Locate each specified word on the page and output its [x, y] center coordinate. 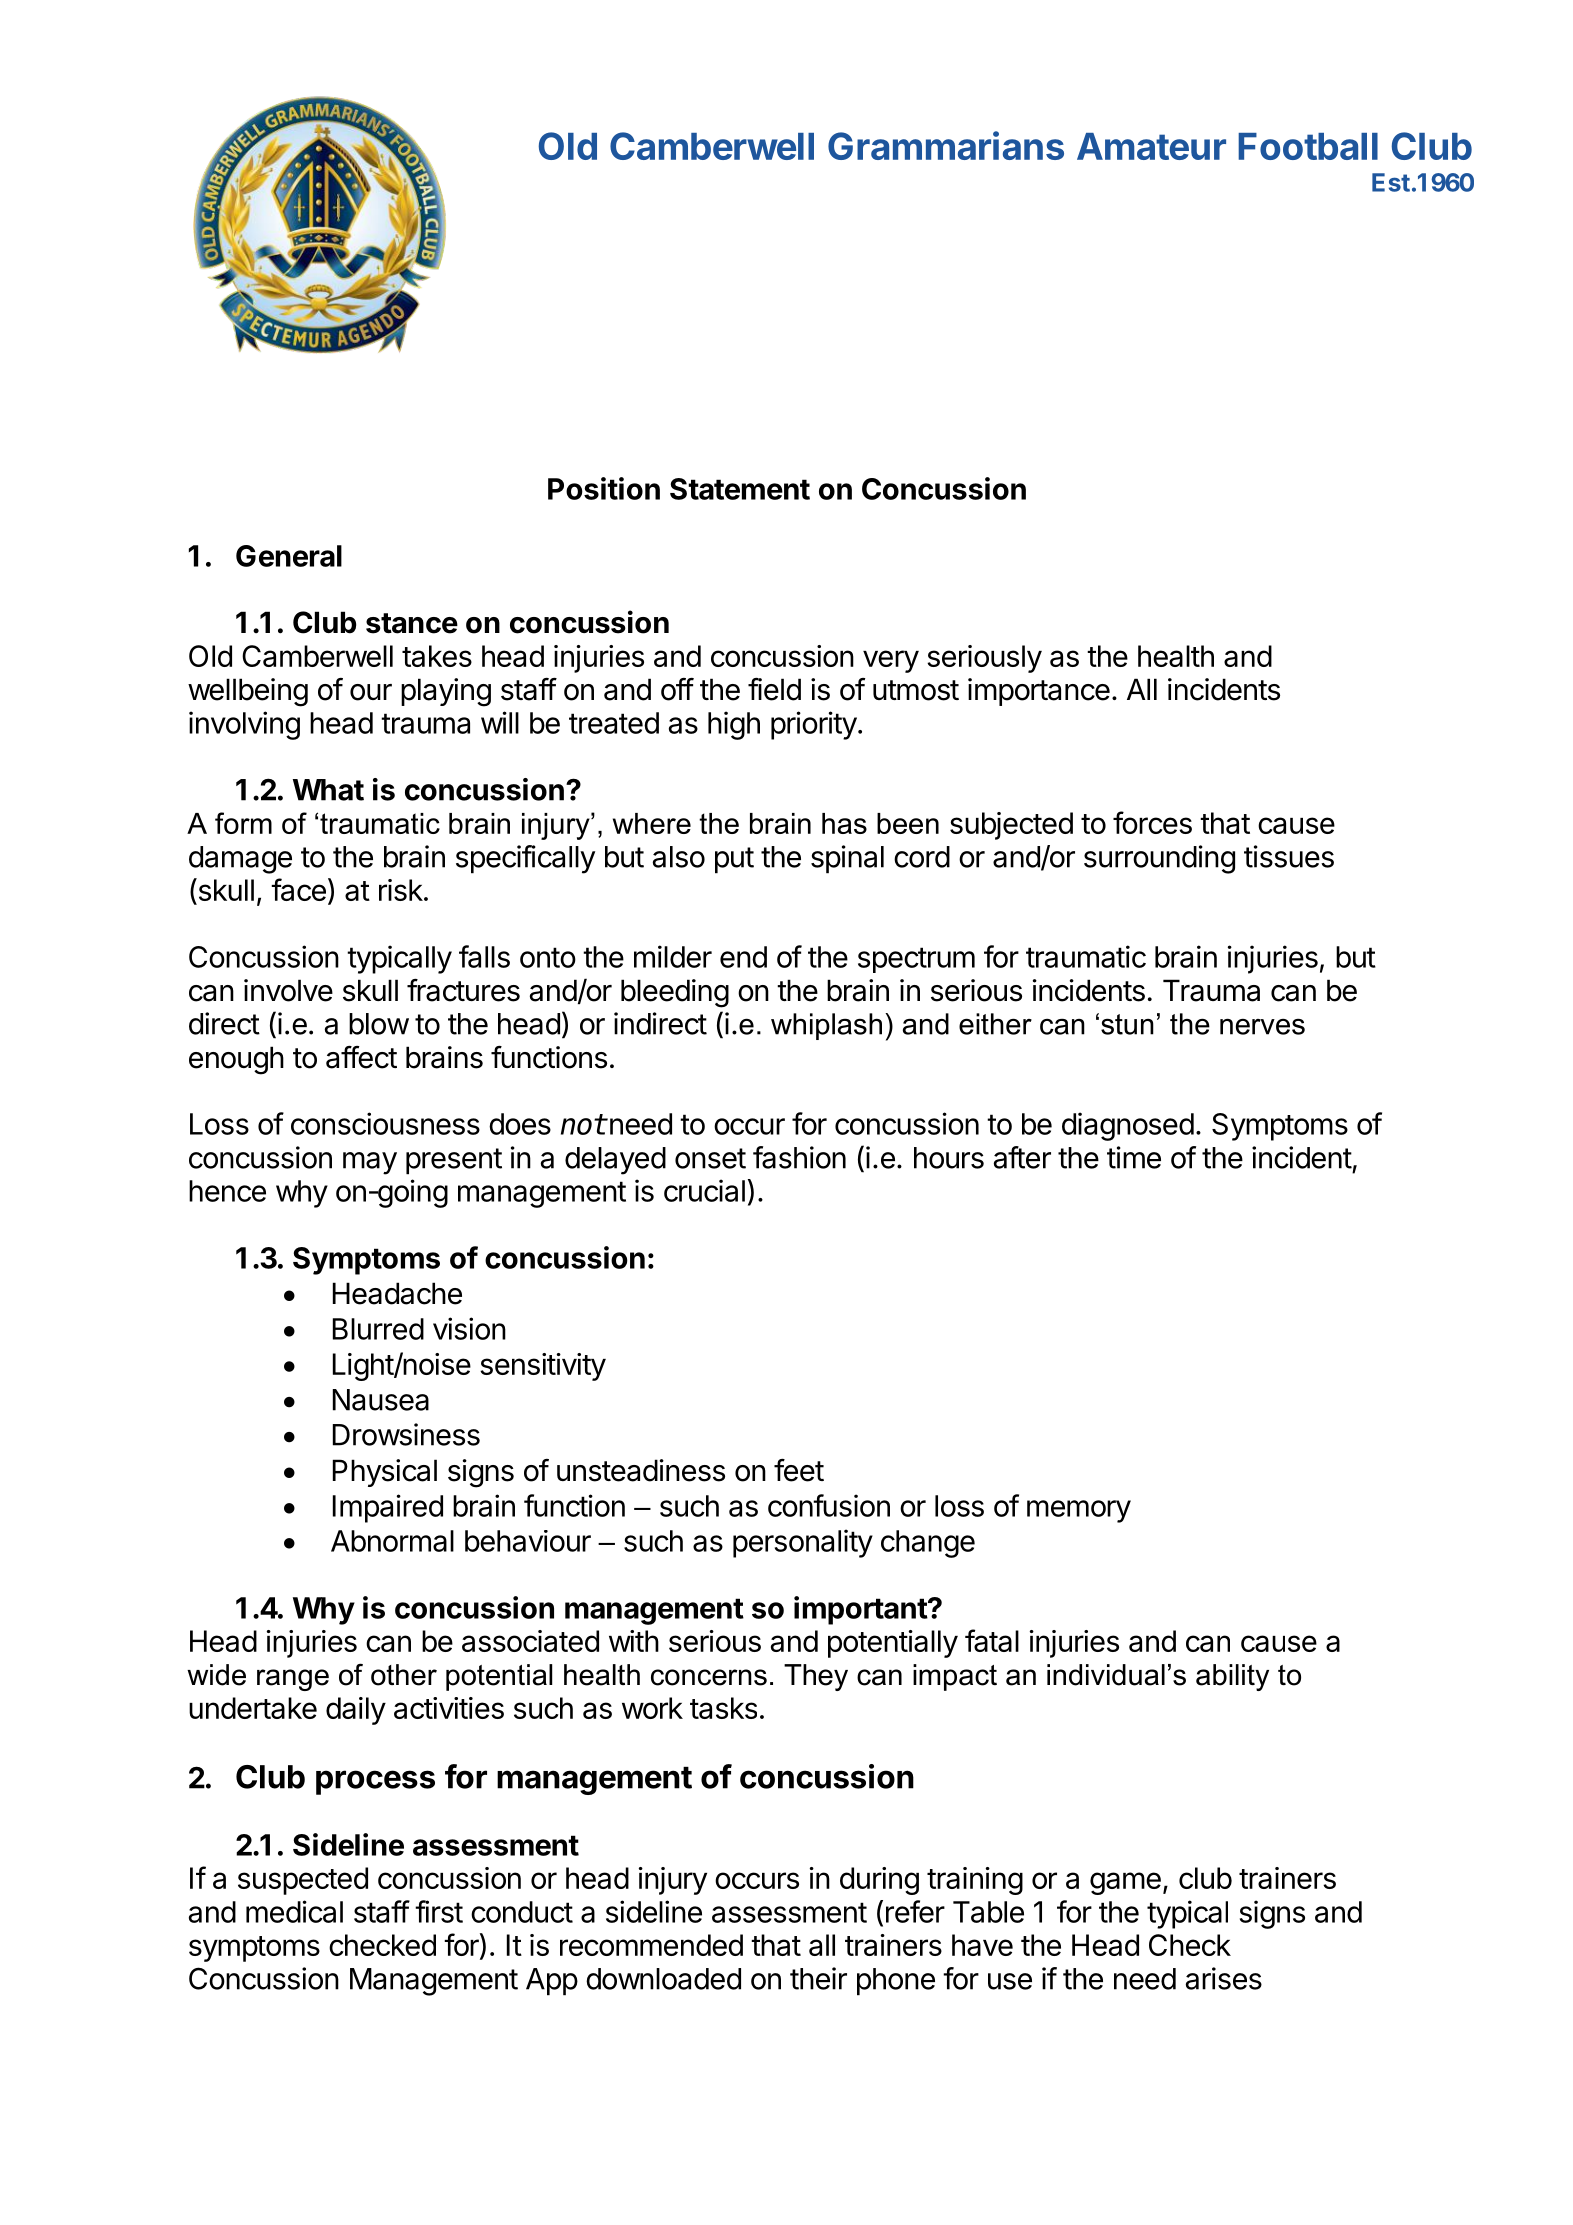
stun [1127, 1024]
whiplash [826, 1026]
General [289, 556]
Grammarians [946, 145]
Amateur [1151, 146]
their [818, 1978]
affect [361, 1057]
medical [294, 1911]
